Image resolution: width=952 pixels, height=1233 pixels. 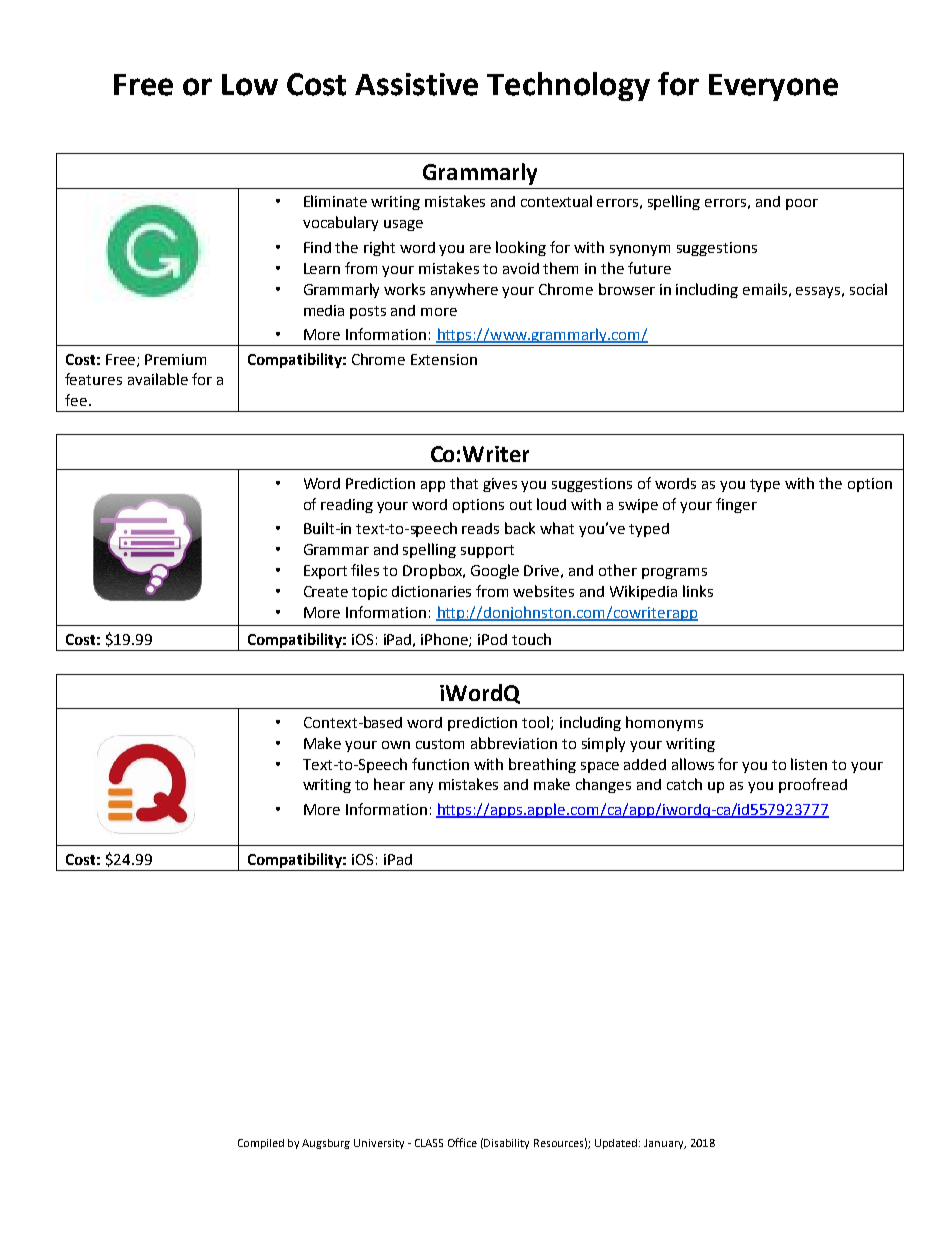 What do you see at coordinates (444, 359) in the image?
I see `Extension` at bounding box center [444, 359].
